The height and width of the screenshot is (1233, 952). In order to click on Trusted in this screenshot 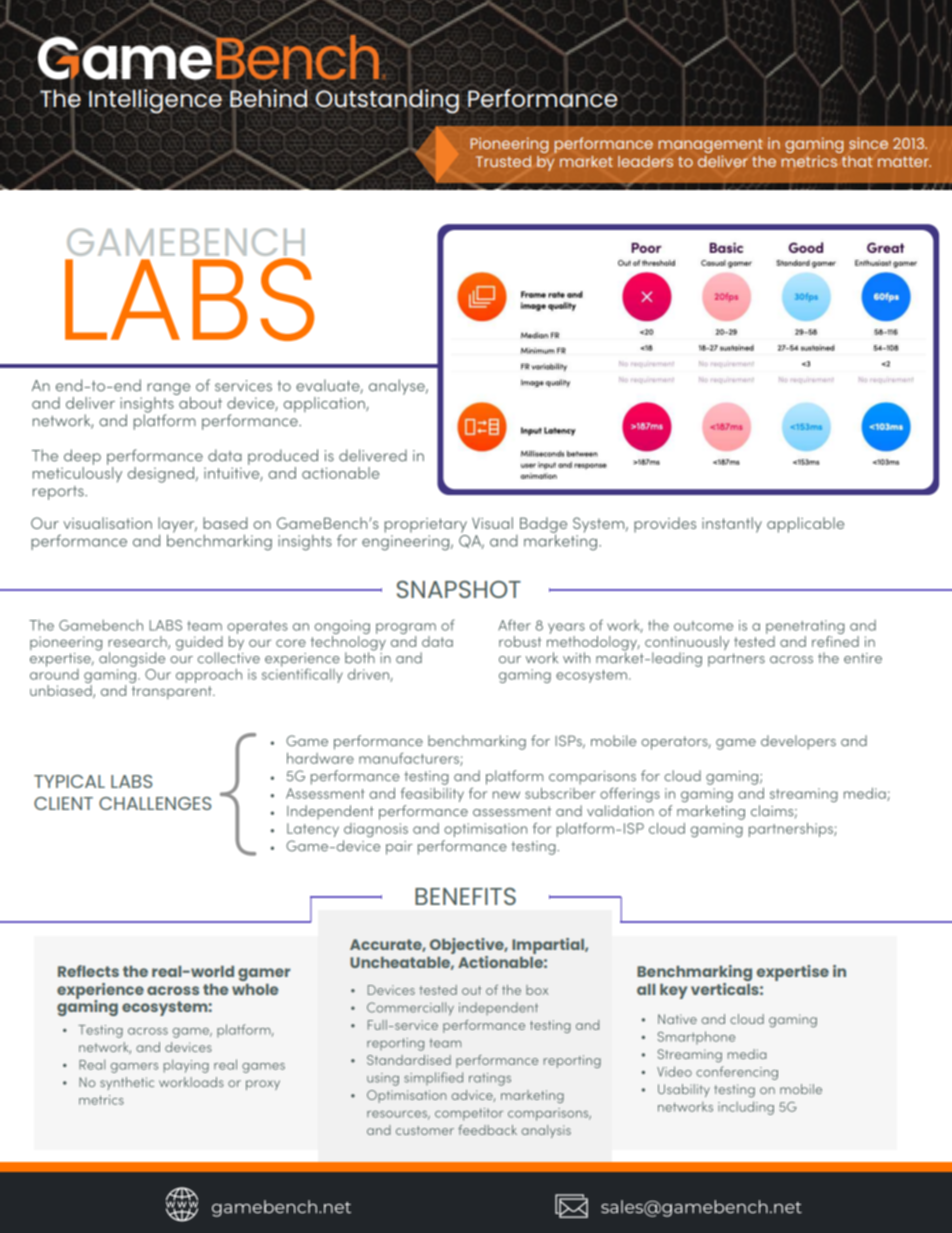, I will do `click(503, 161)`.
